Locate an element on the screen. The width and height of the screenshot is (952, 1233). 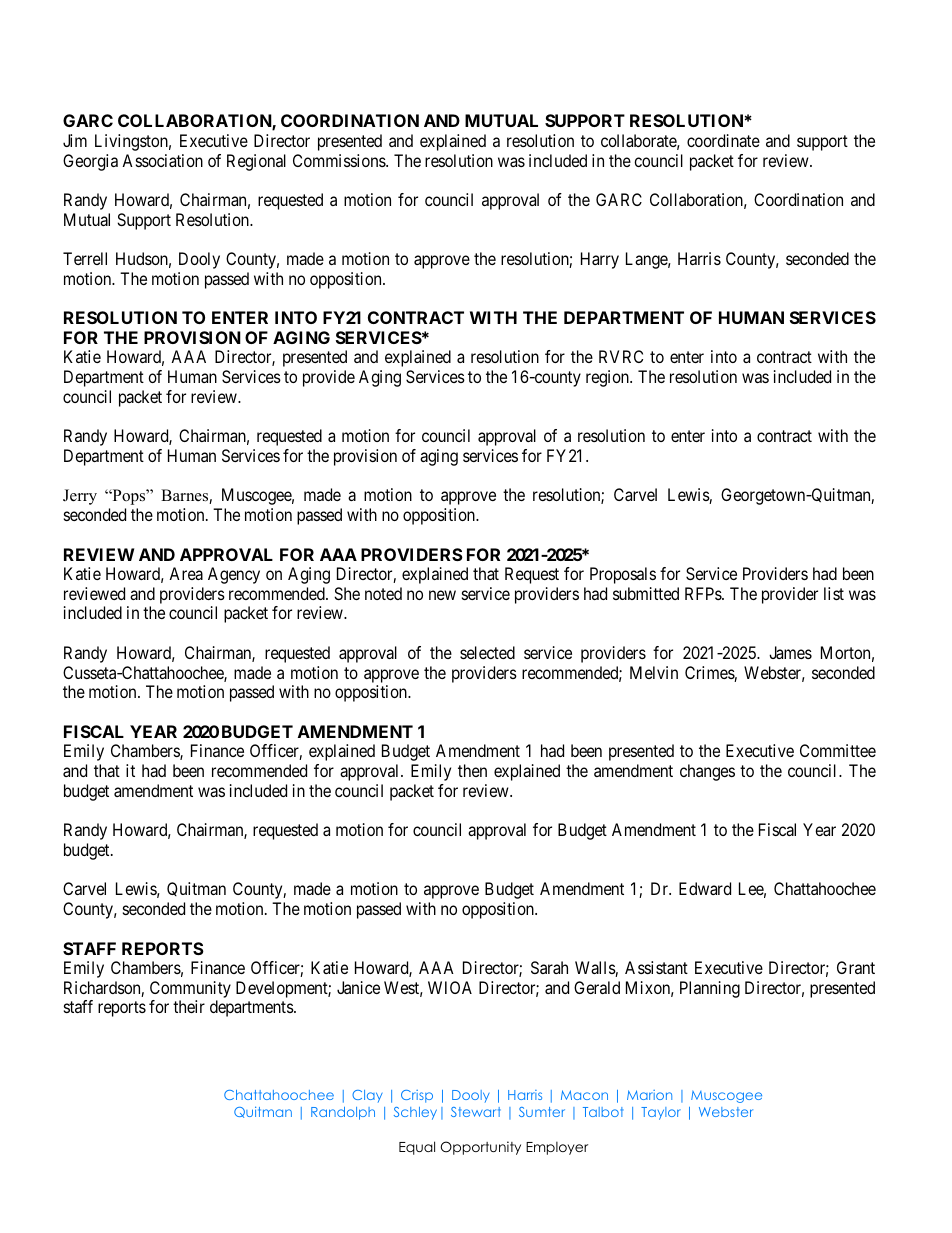
Association is located at coordinates (162, 160).
